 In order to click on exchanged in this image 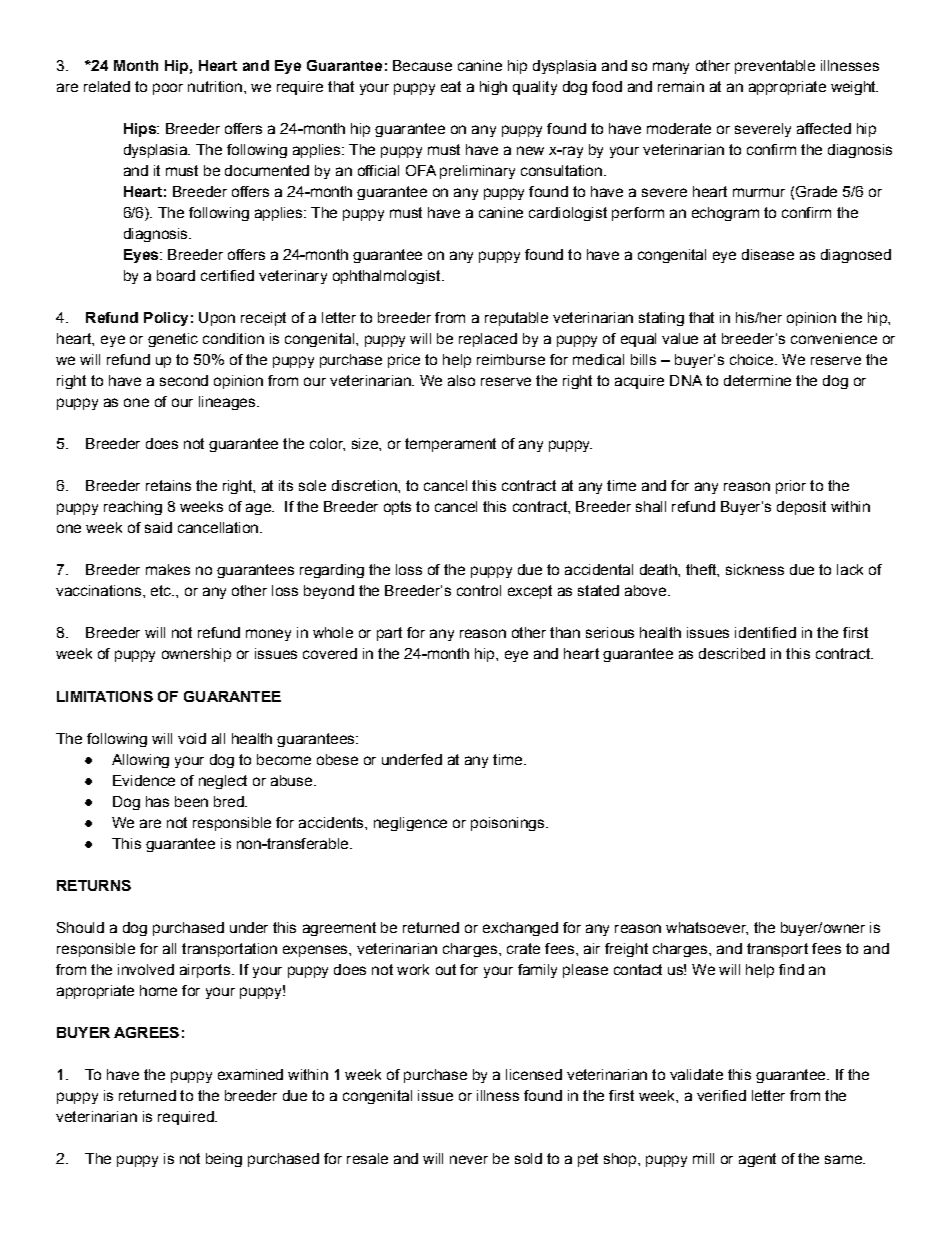, I will do `click(520, 929)`.
